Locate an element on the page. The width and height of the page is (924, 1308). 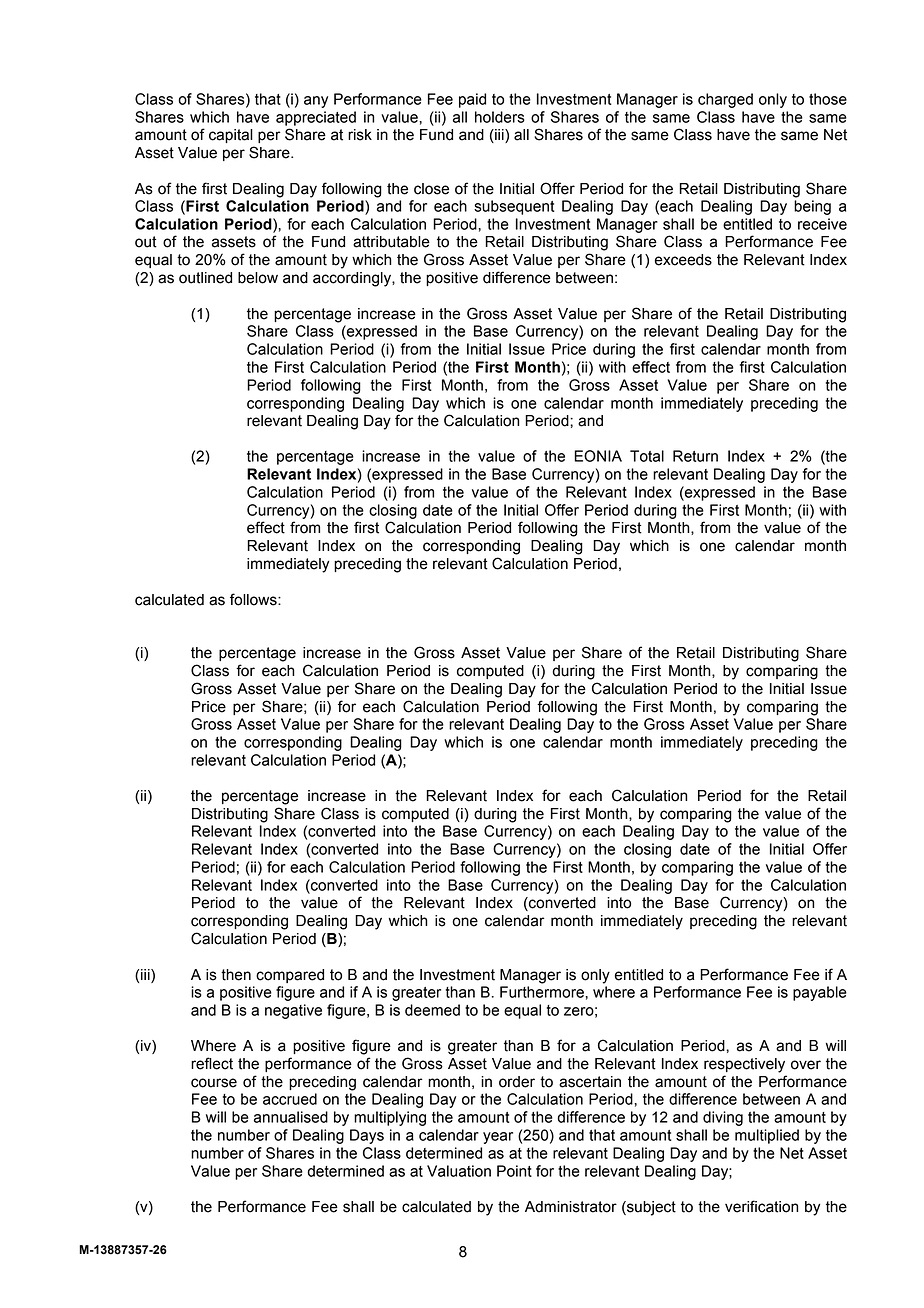
compared is located at coordinates (290, 976).
